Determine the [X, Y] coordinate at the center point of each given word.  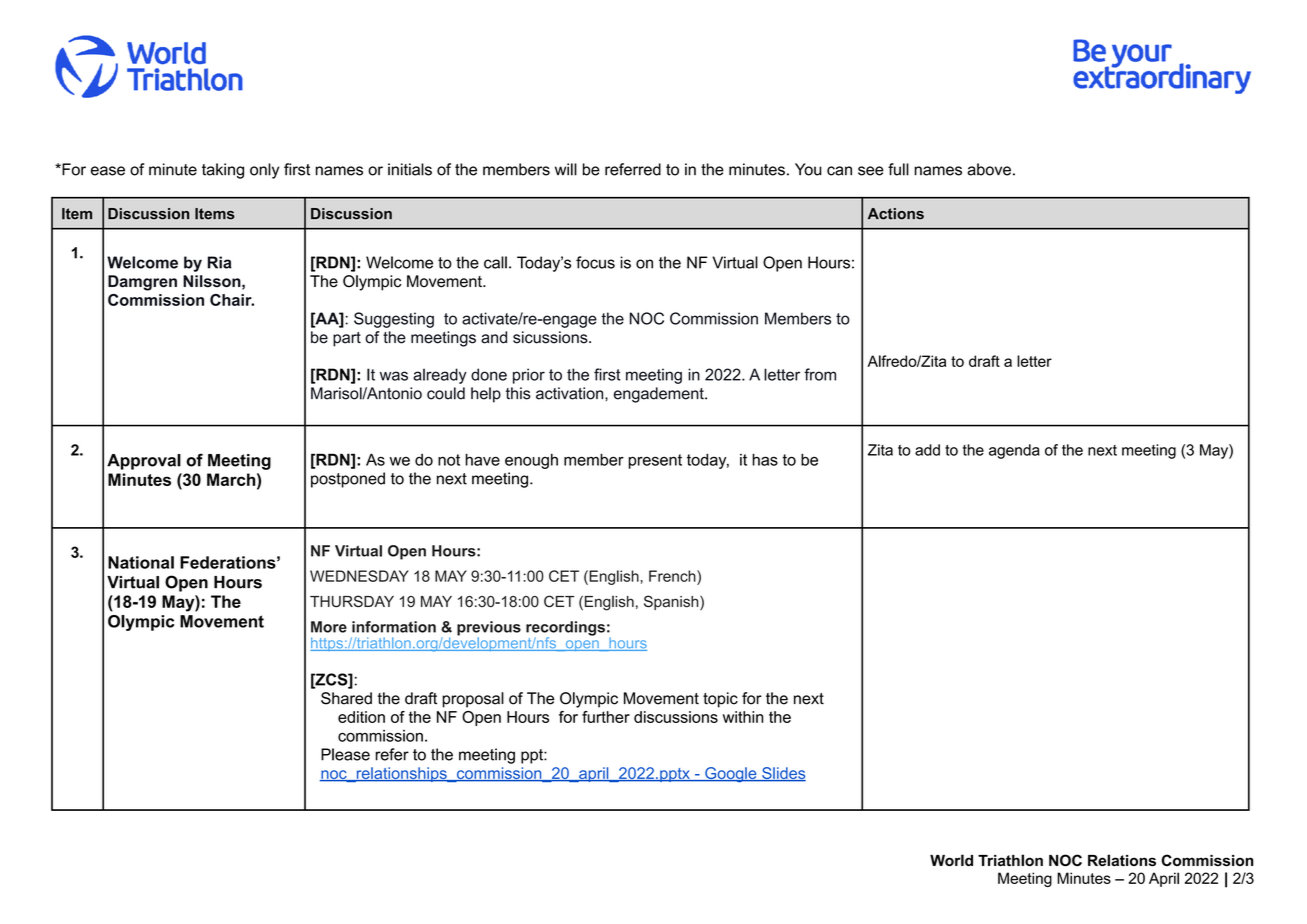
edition [361, 717]
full [898, 169]
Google [731, 775]
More [329, 627]
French [673, 576]
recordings [565, 629]
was [394, 376]
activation [571, 393]
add [927, 450]
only [264, 171]
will [566, 169]
